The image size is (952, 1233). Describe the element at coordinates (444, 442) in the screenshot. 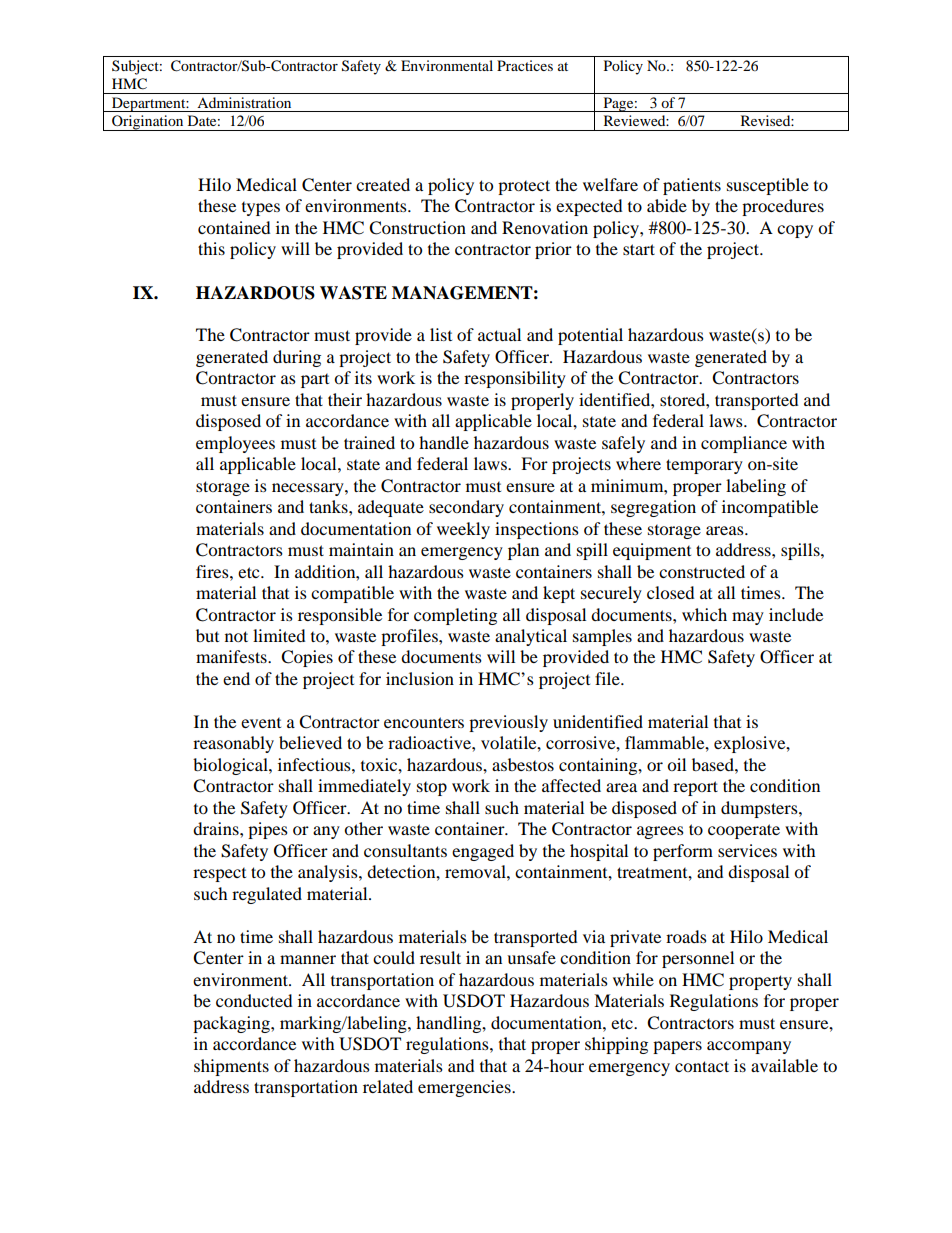

I see `handle` at that location.
